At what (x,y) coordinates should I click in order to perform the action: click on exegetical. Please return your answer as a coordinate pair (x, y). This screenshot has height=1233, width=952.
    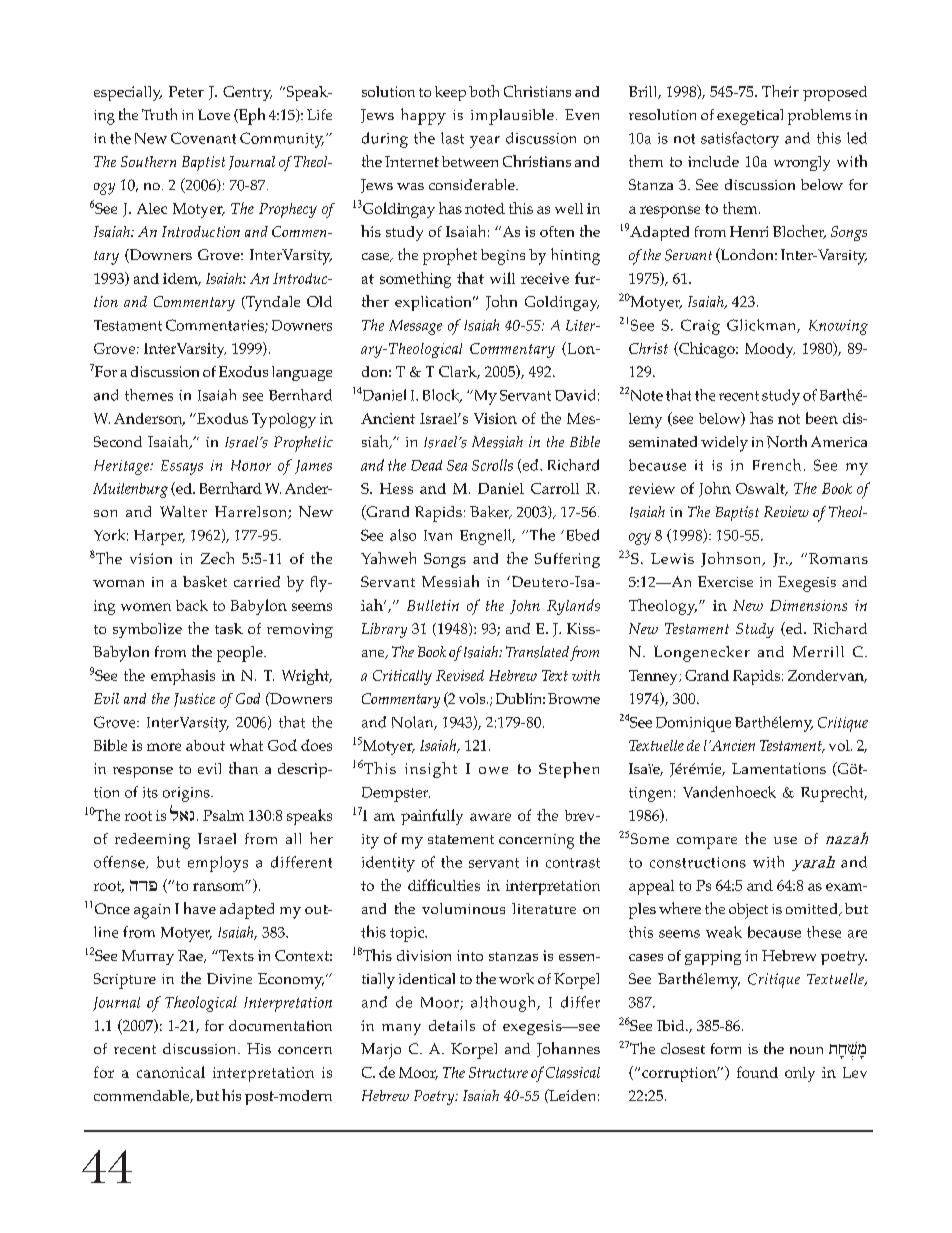
    Looking at the image, I should click on (750, 117).
